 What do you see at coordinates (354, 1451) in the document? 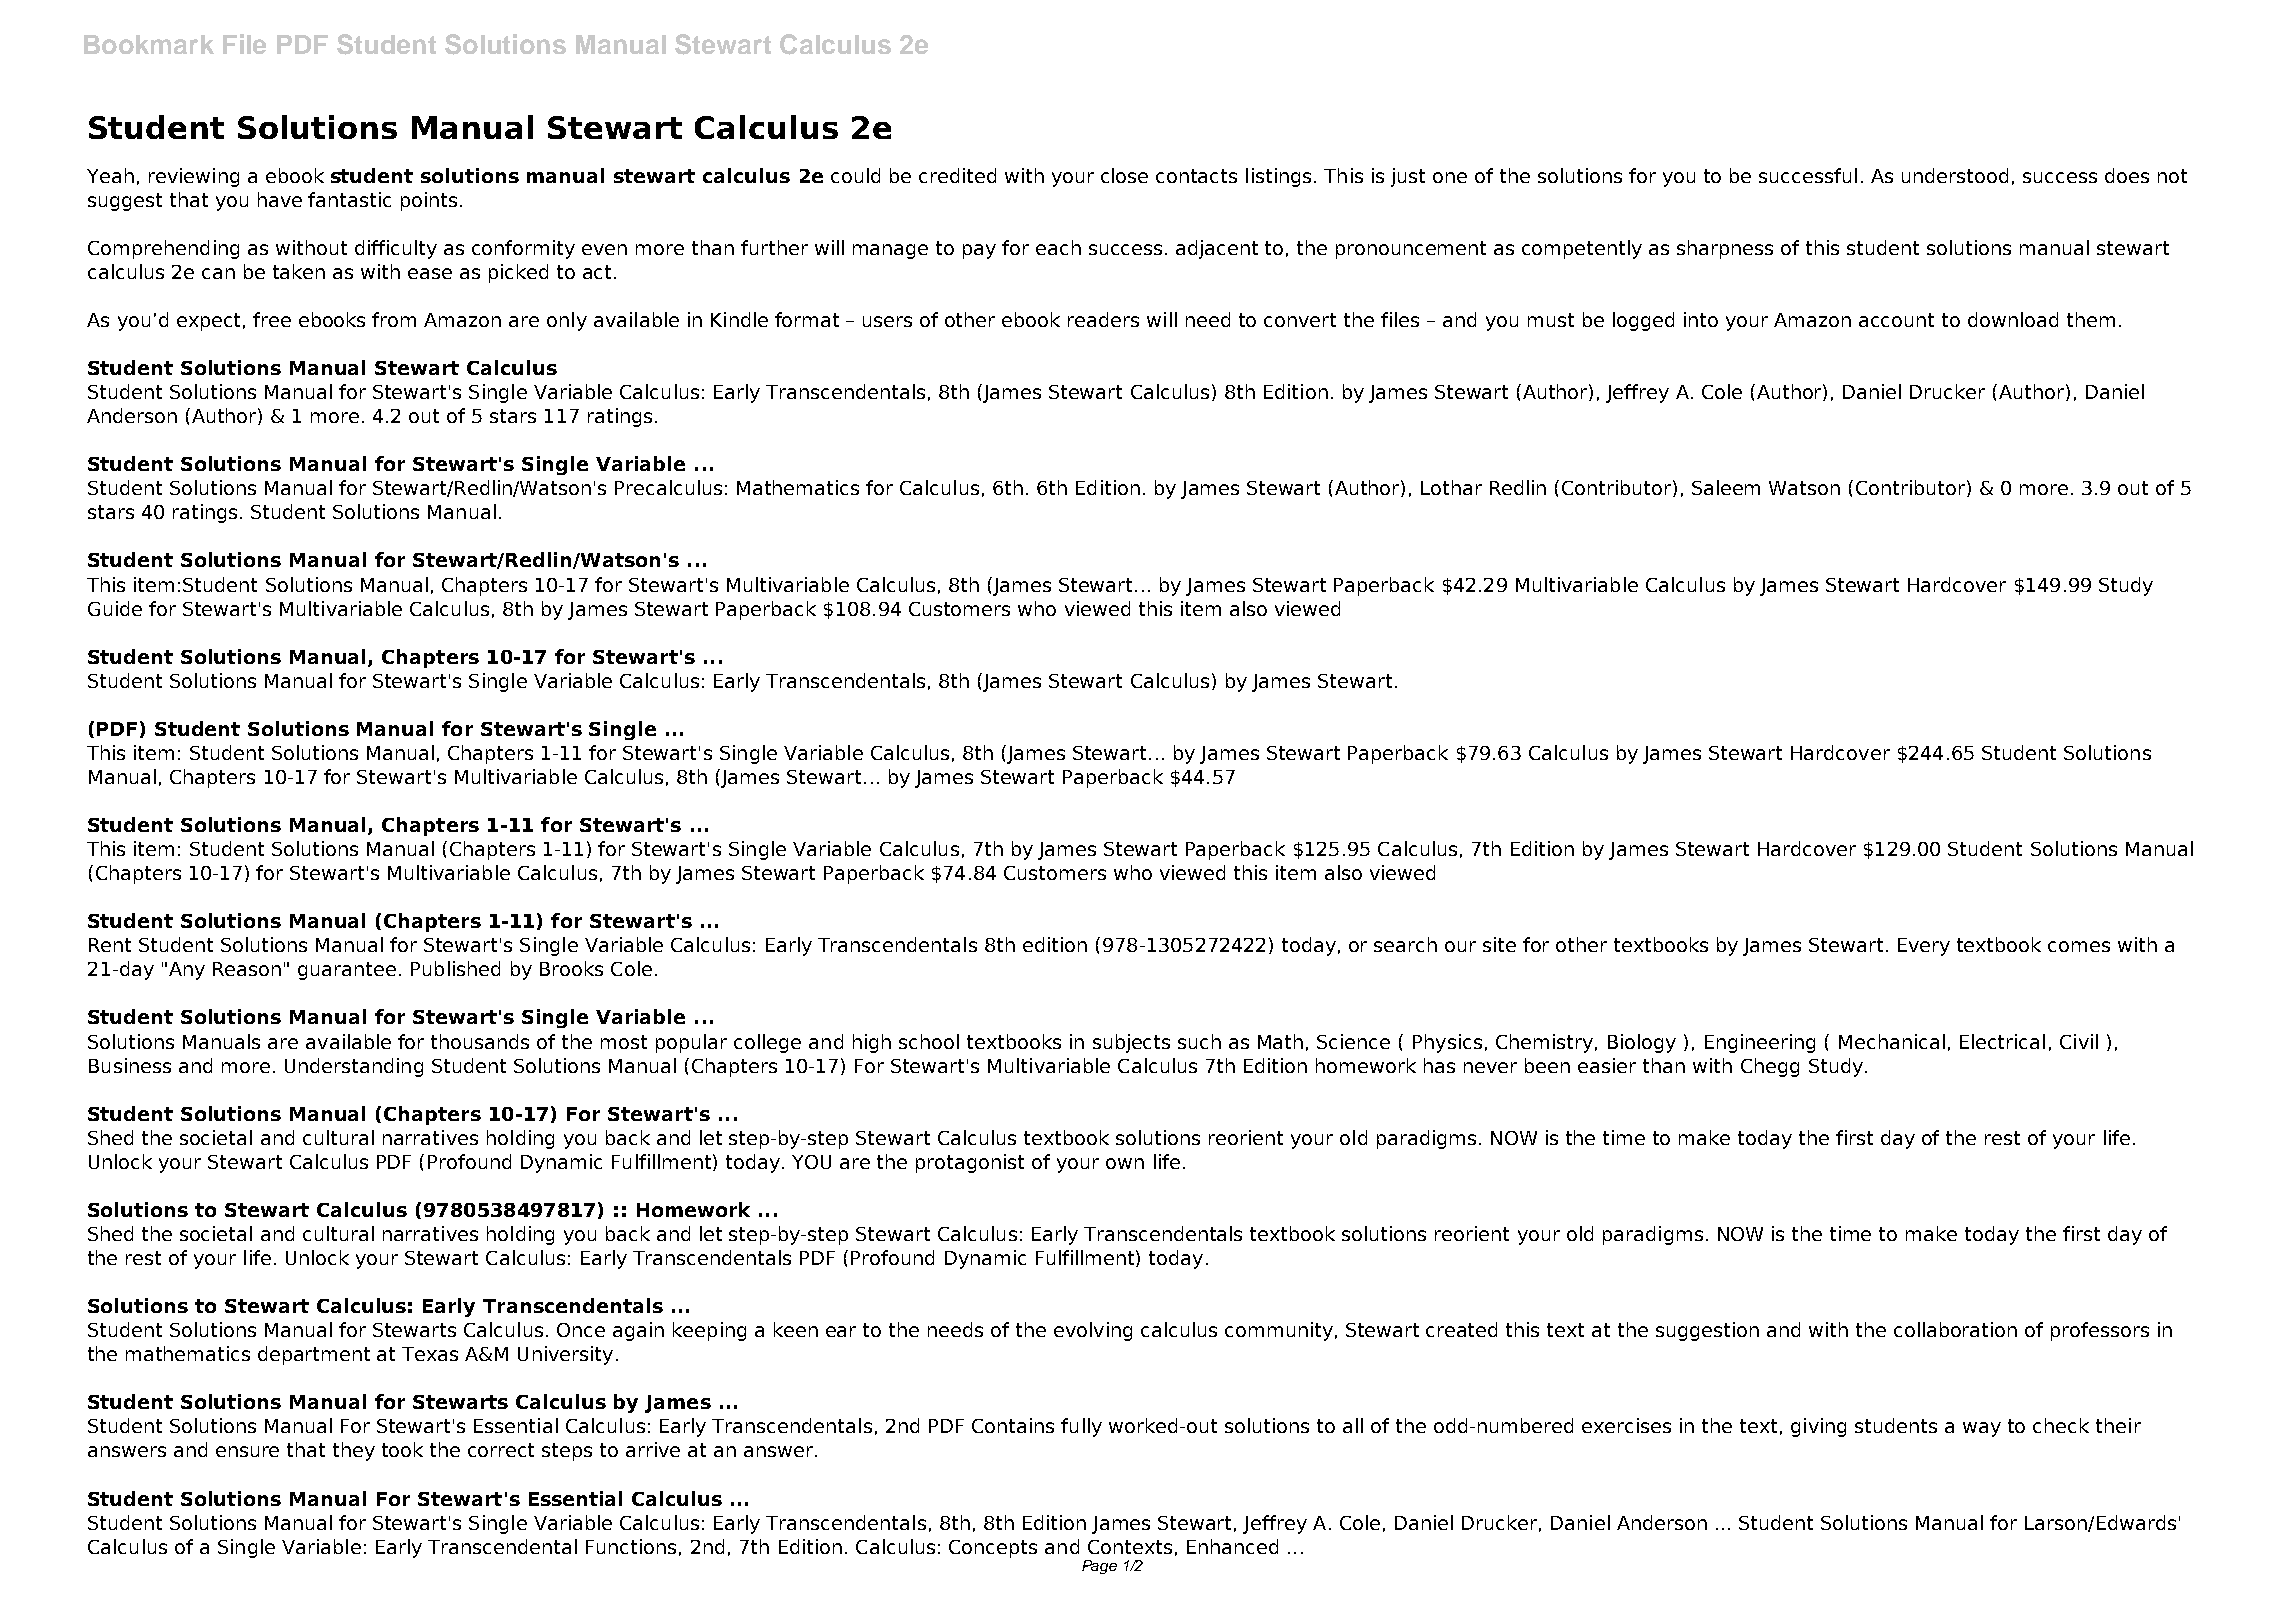
I see `they` at bounding box center [354, 1451].
